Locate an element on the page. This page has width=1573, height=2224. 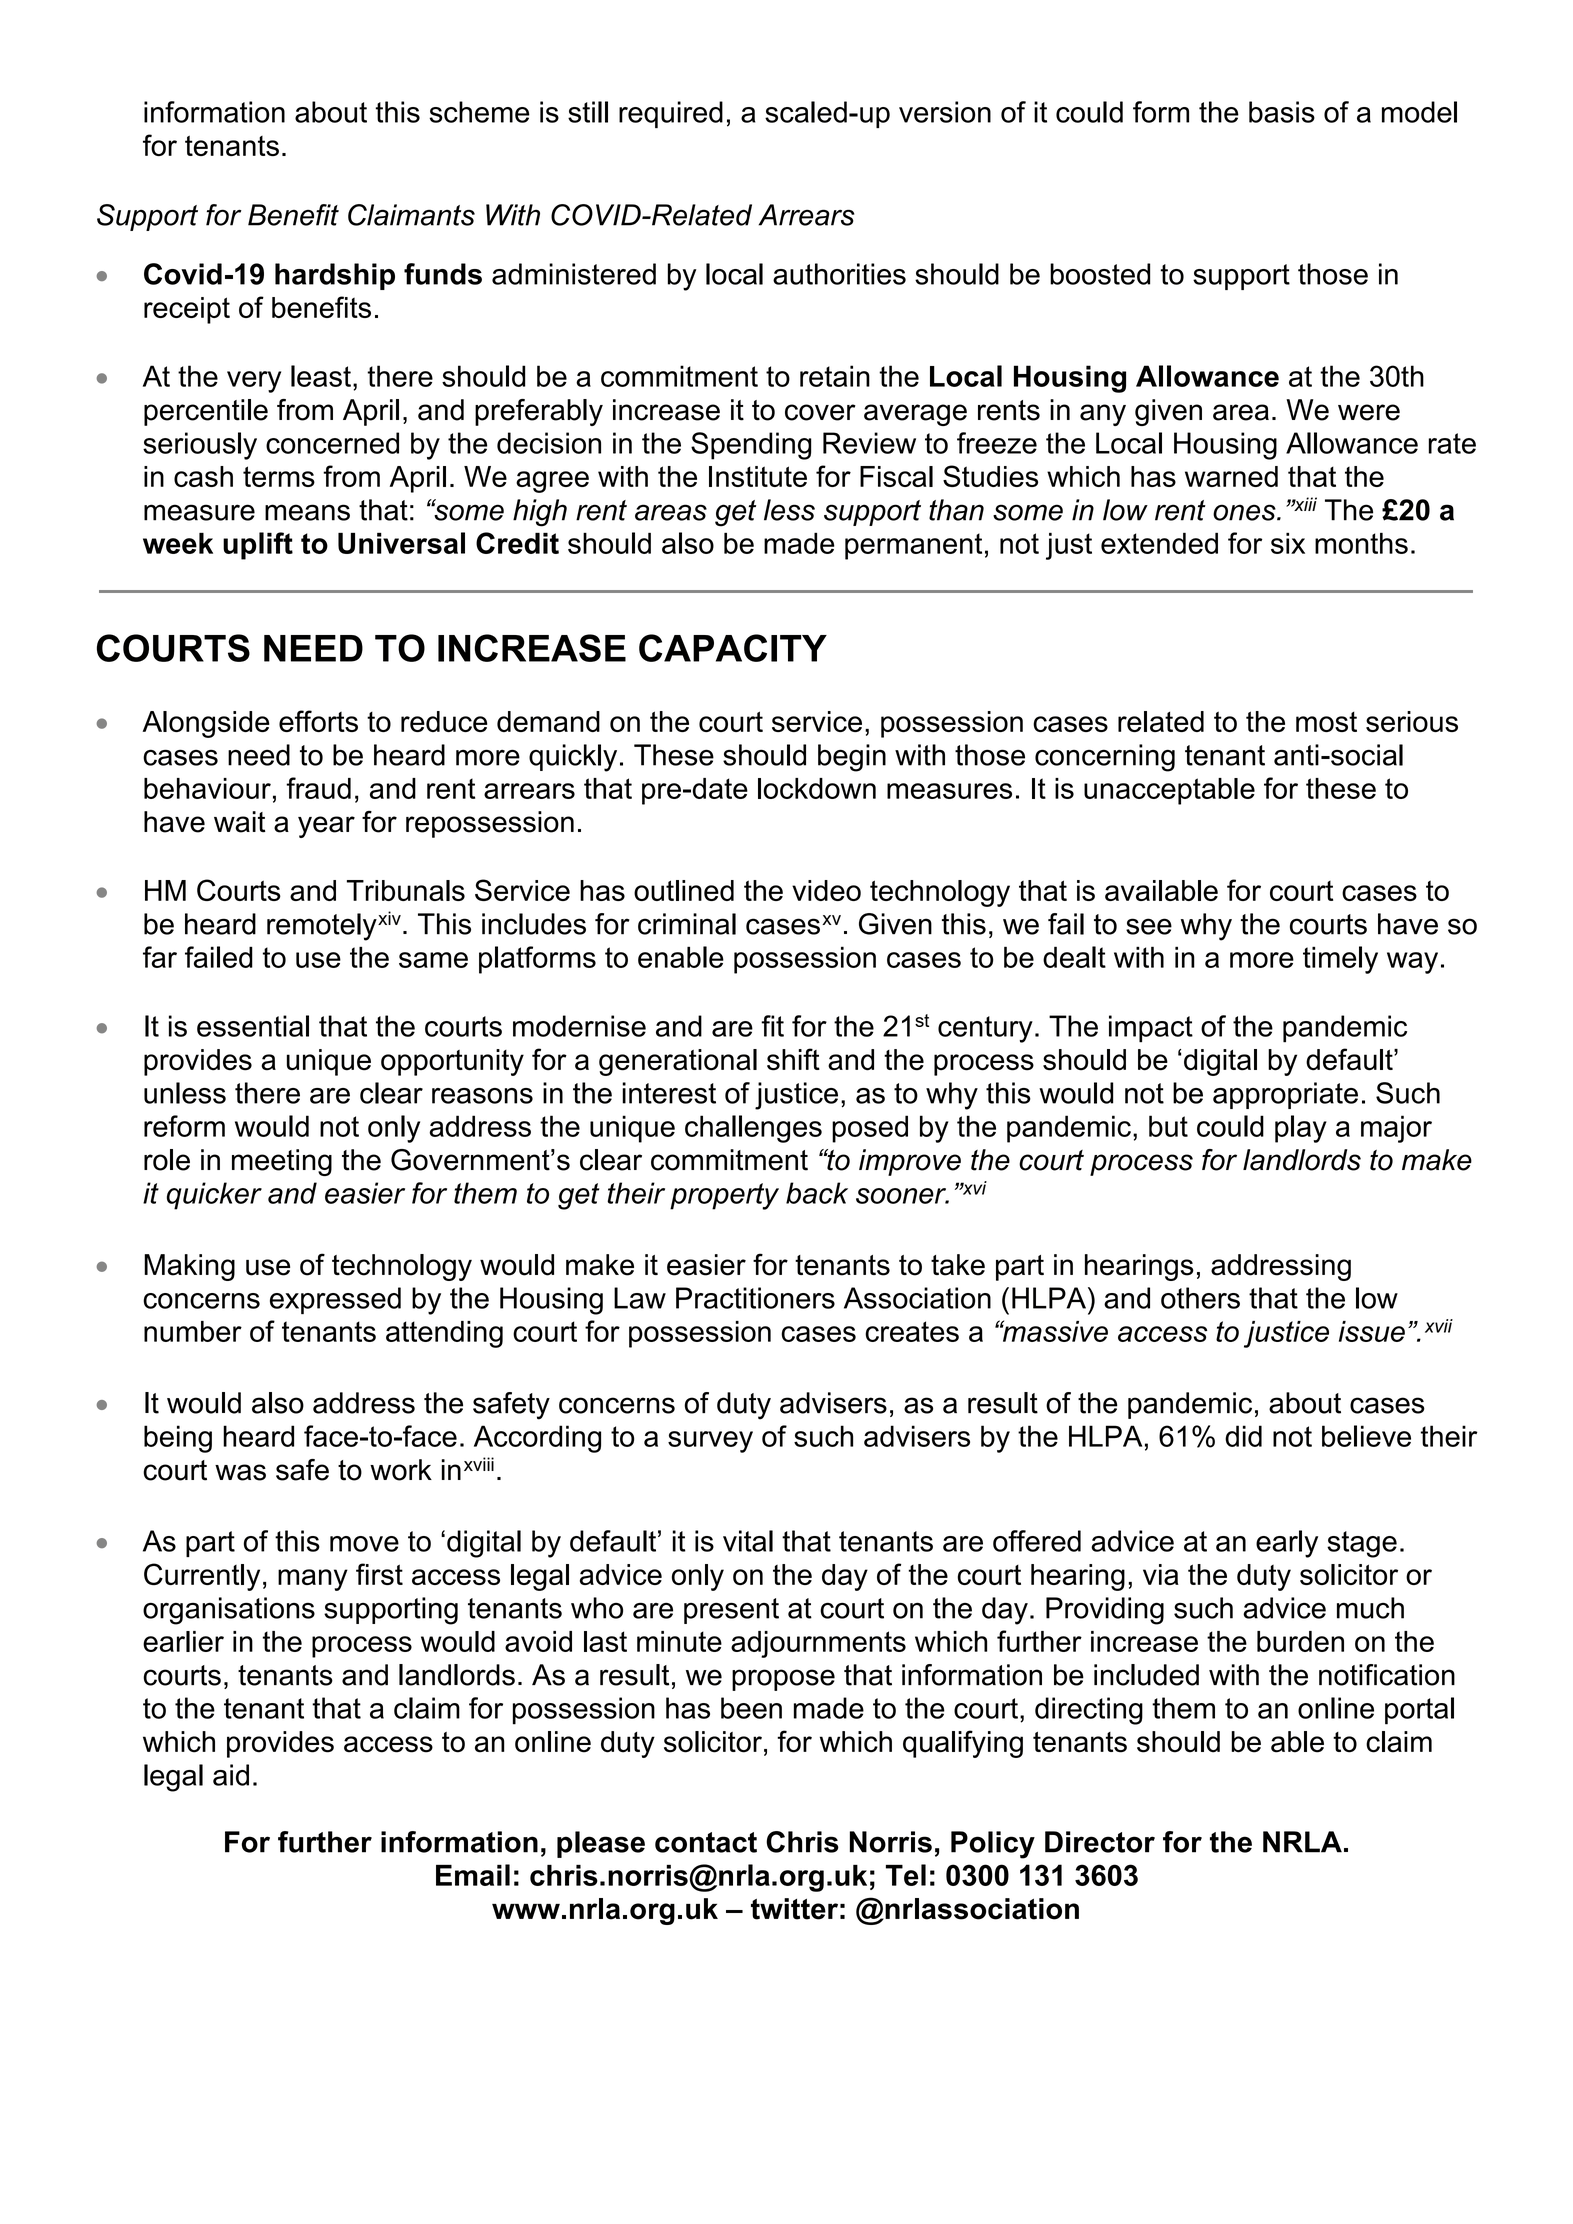
required is located at coordinates (671, 114).
